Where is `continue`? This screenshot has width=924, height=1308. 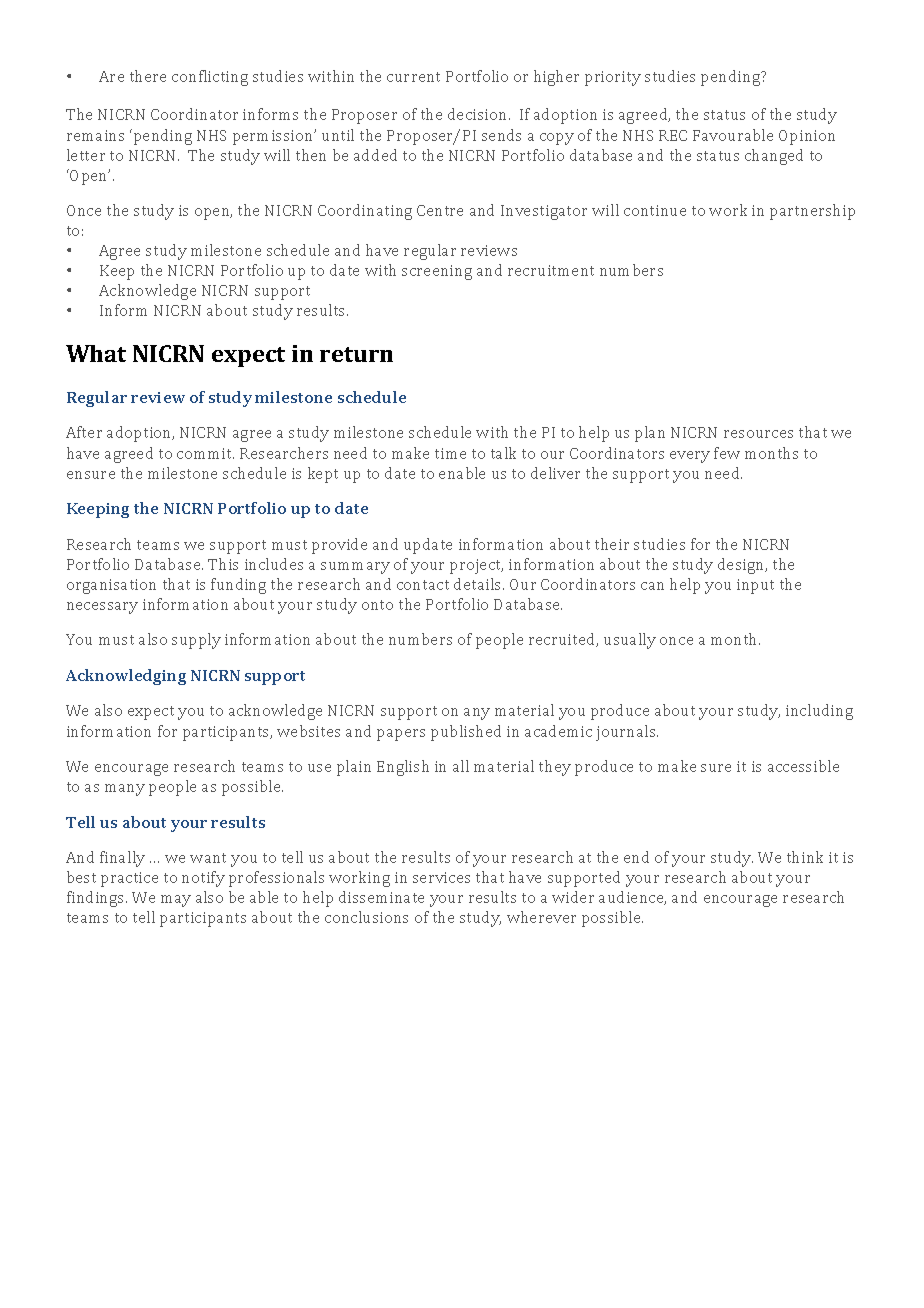
continue is located at coordinates (655, 210).
